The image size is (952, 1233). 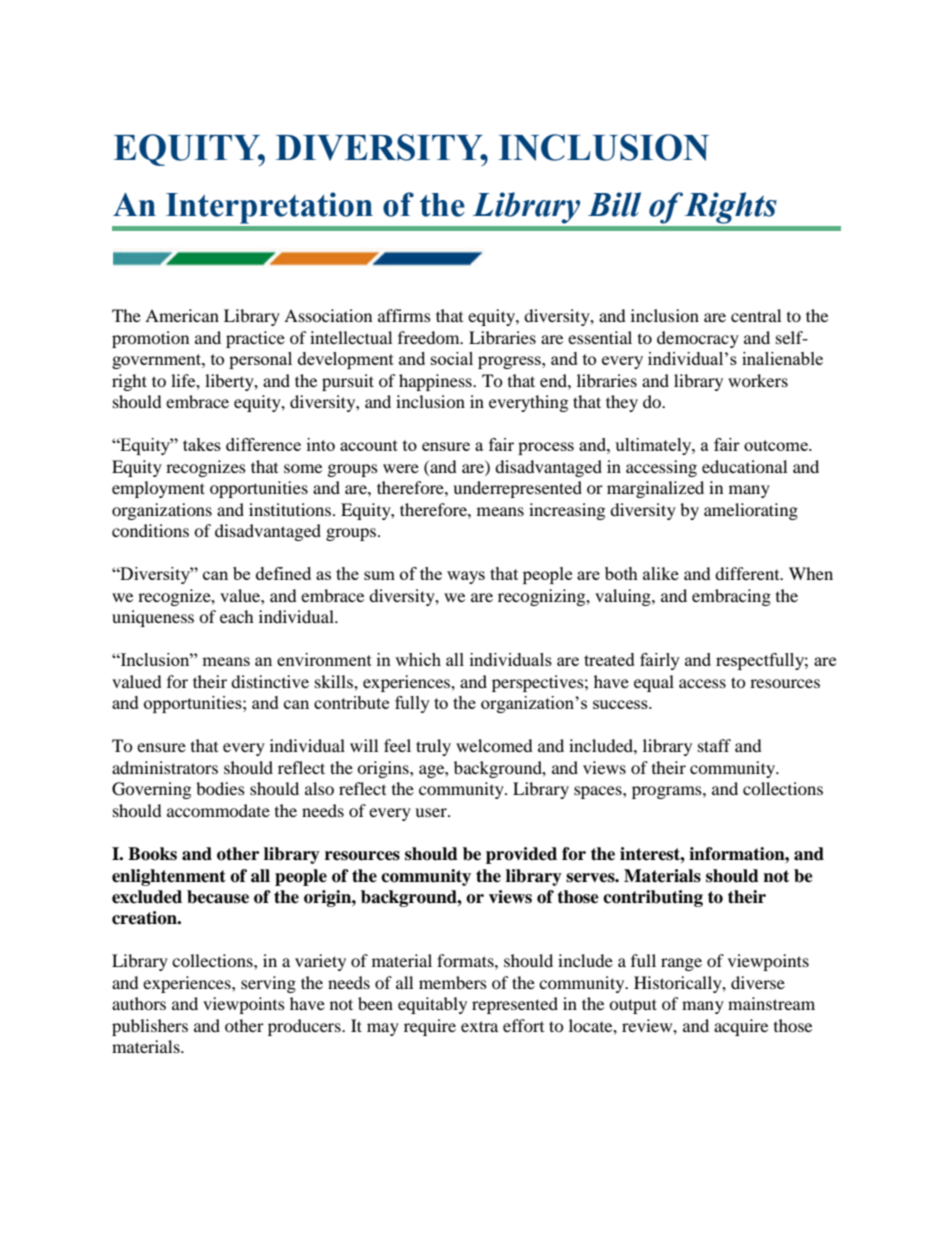 What do you see at coordinates (269, 208) in the page?
I see `Interpretation` at bounding box center [269, 208].
